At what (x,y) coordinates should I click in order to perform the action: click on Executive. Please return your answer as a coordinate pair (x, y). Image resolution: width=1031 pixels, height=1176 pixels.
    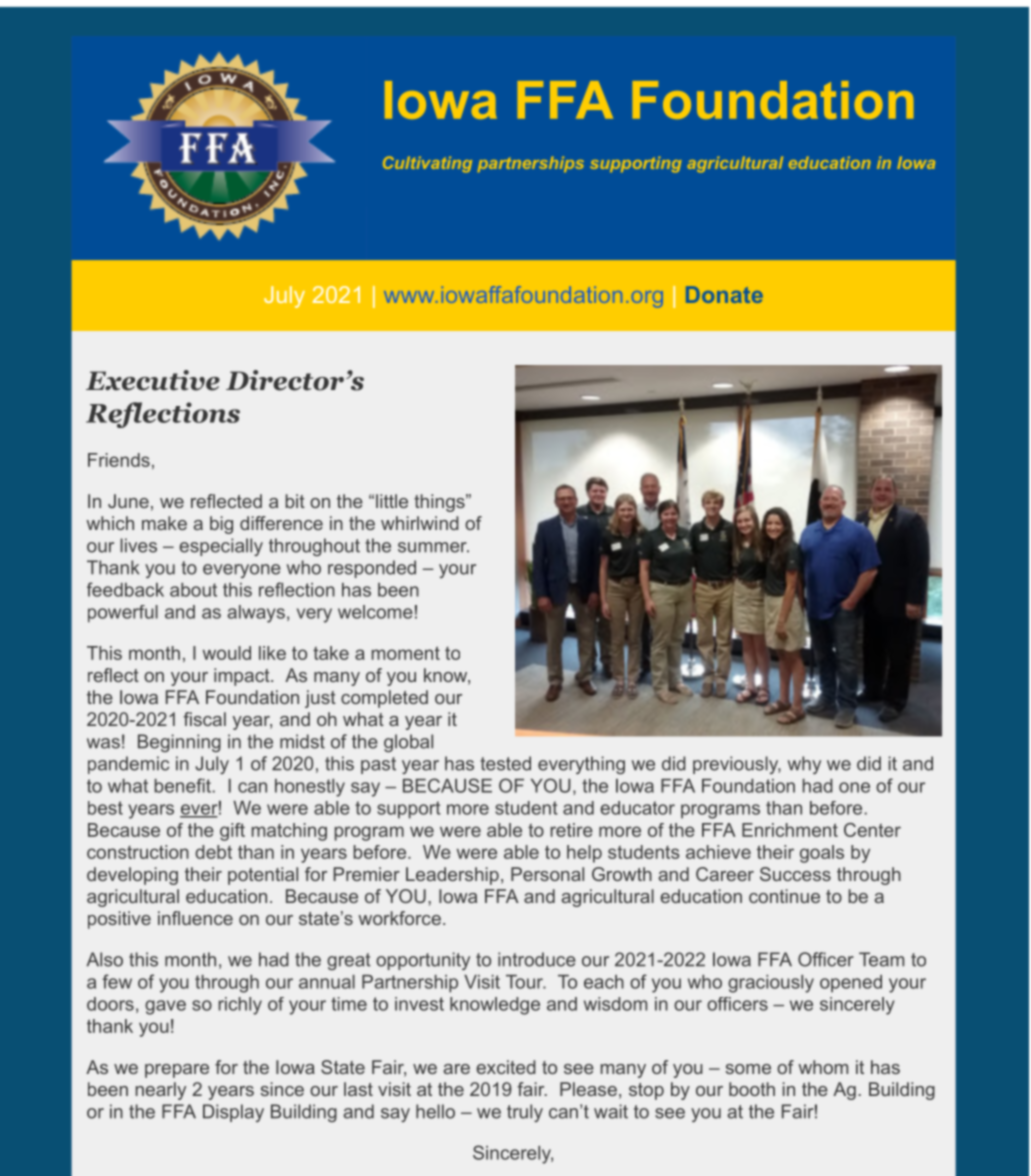
    Looking at the image, I should click on (153, 380).
